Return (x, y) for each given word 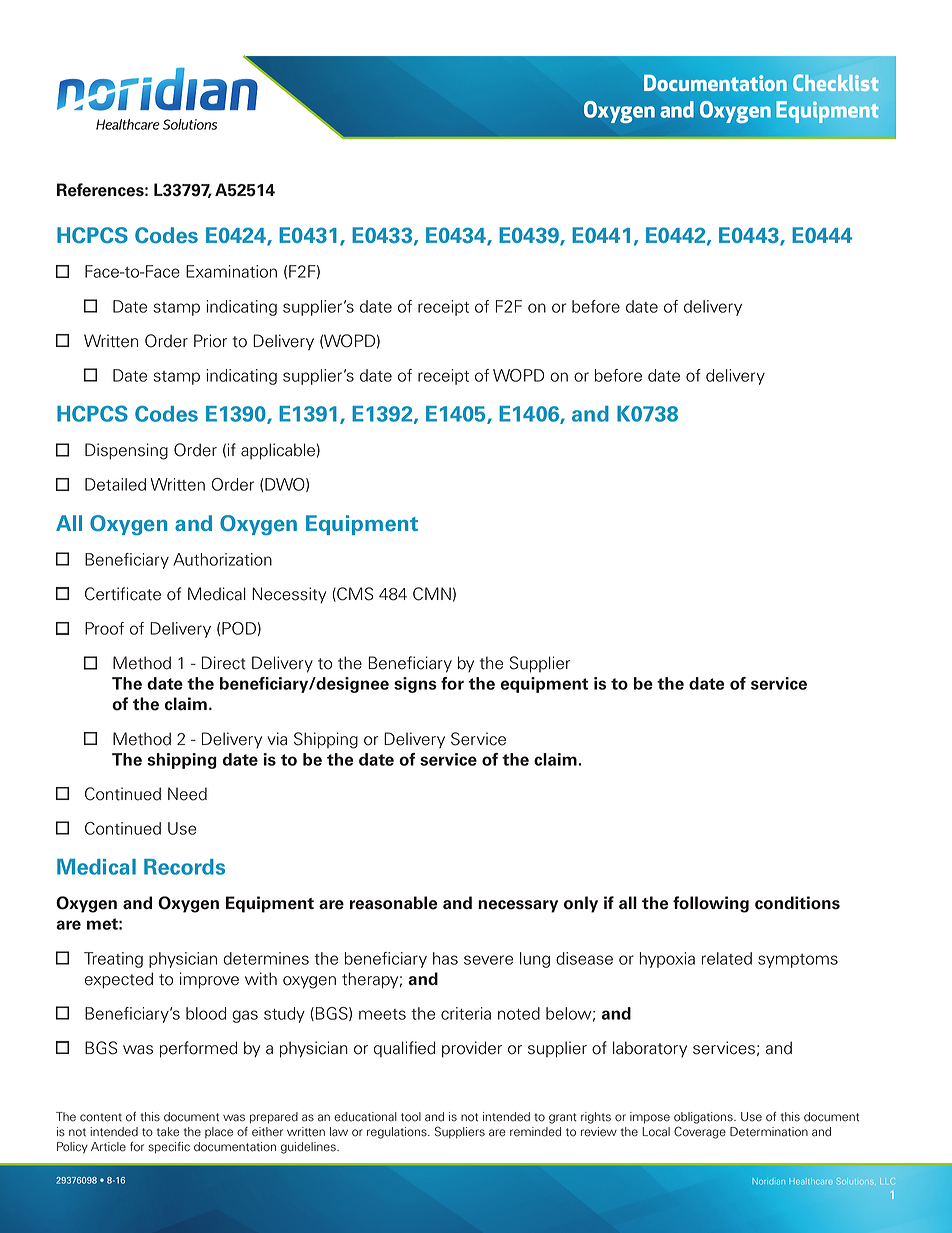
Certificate (123, 594)
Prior (210, 341)
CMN (432, 594)
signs (415, 685)
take (168, 1132)
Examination (231, 271)
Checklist (835, 83)
